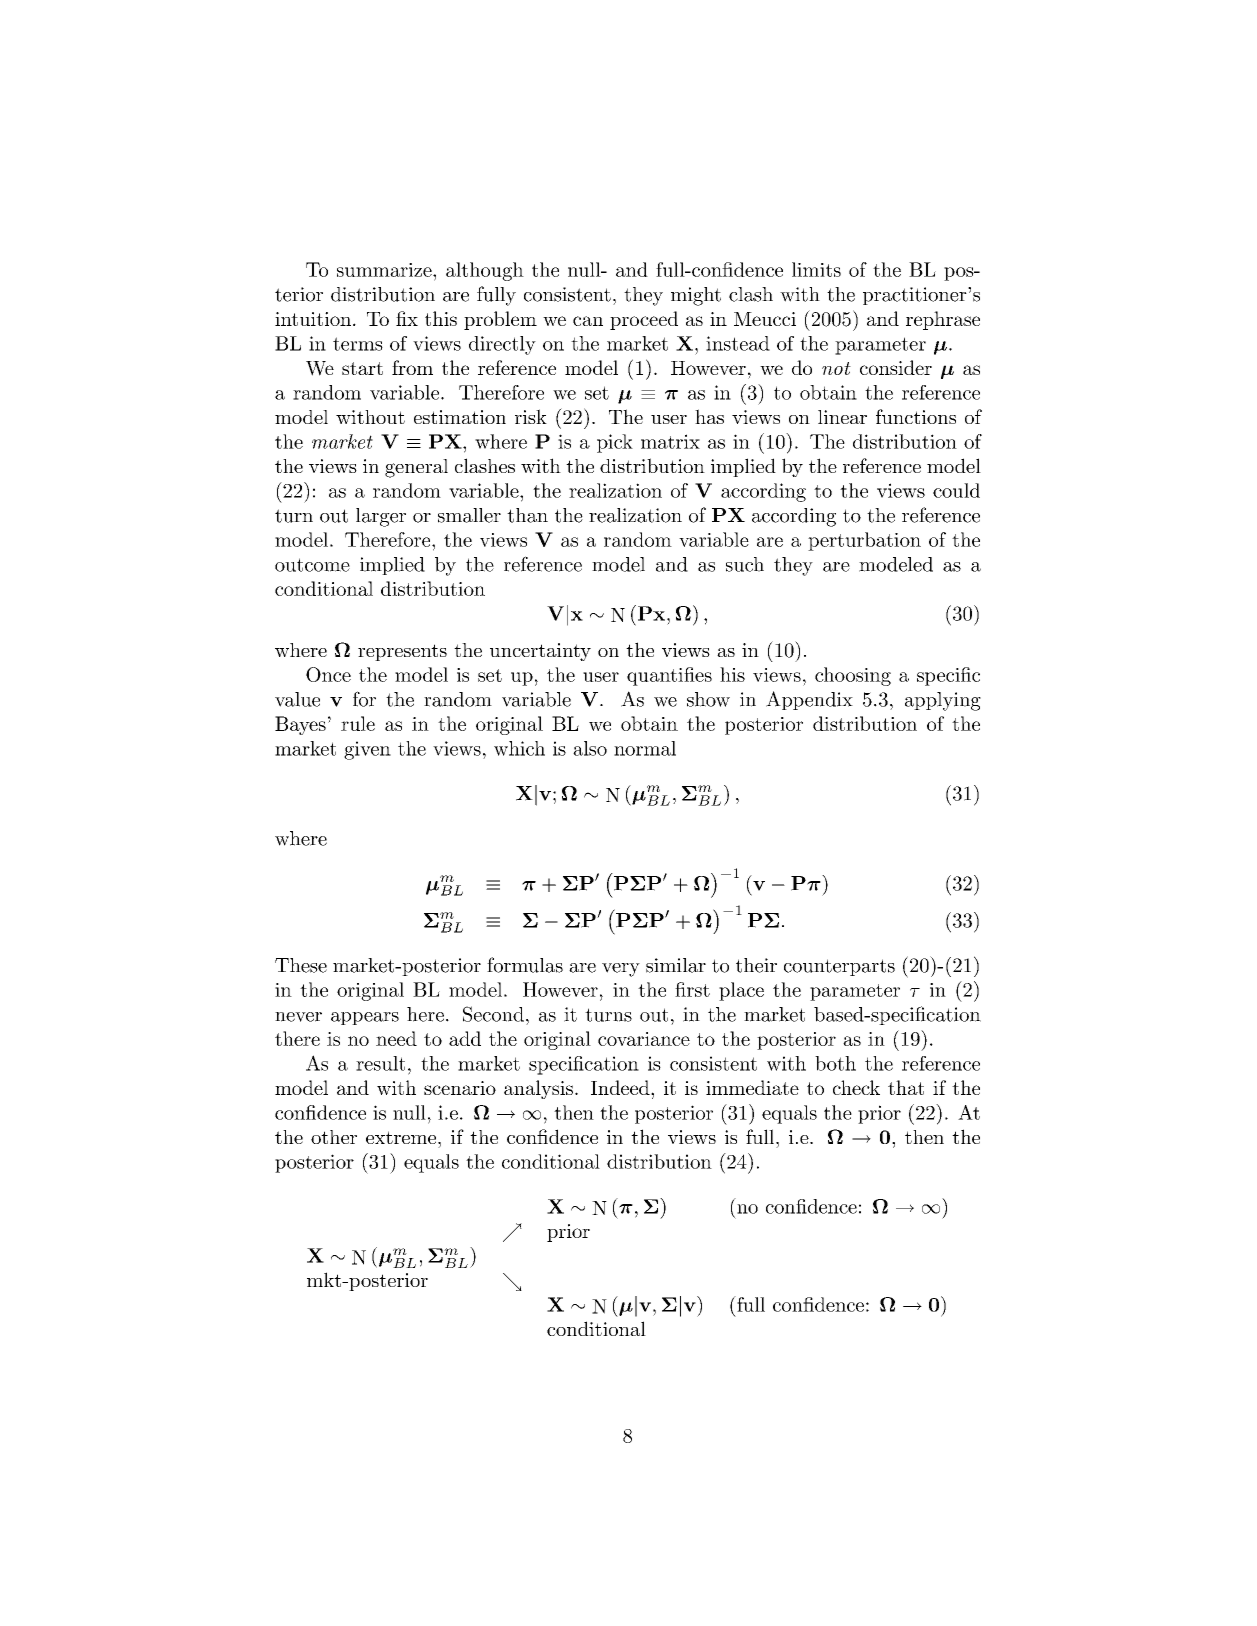 The image size is (1257, 1626). I want to click on extreme, so click(401, 1137).
